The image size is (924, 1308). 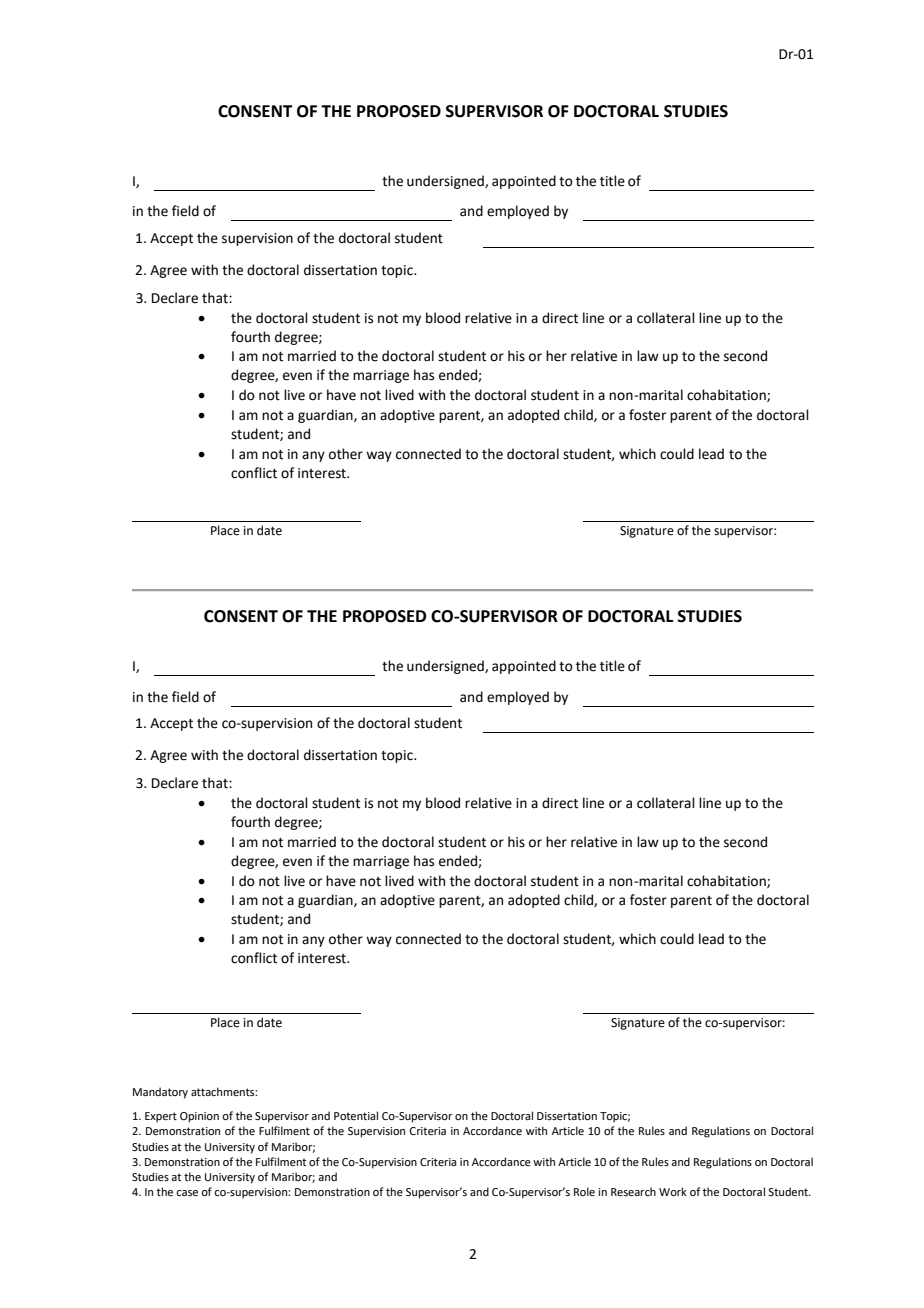 I want to click on Expert, so click(x=161, y=1117).
